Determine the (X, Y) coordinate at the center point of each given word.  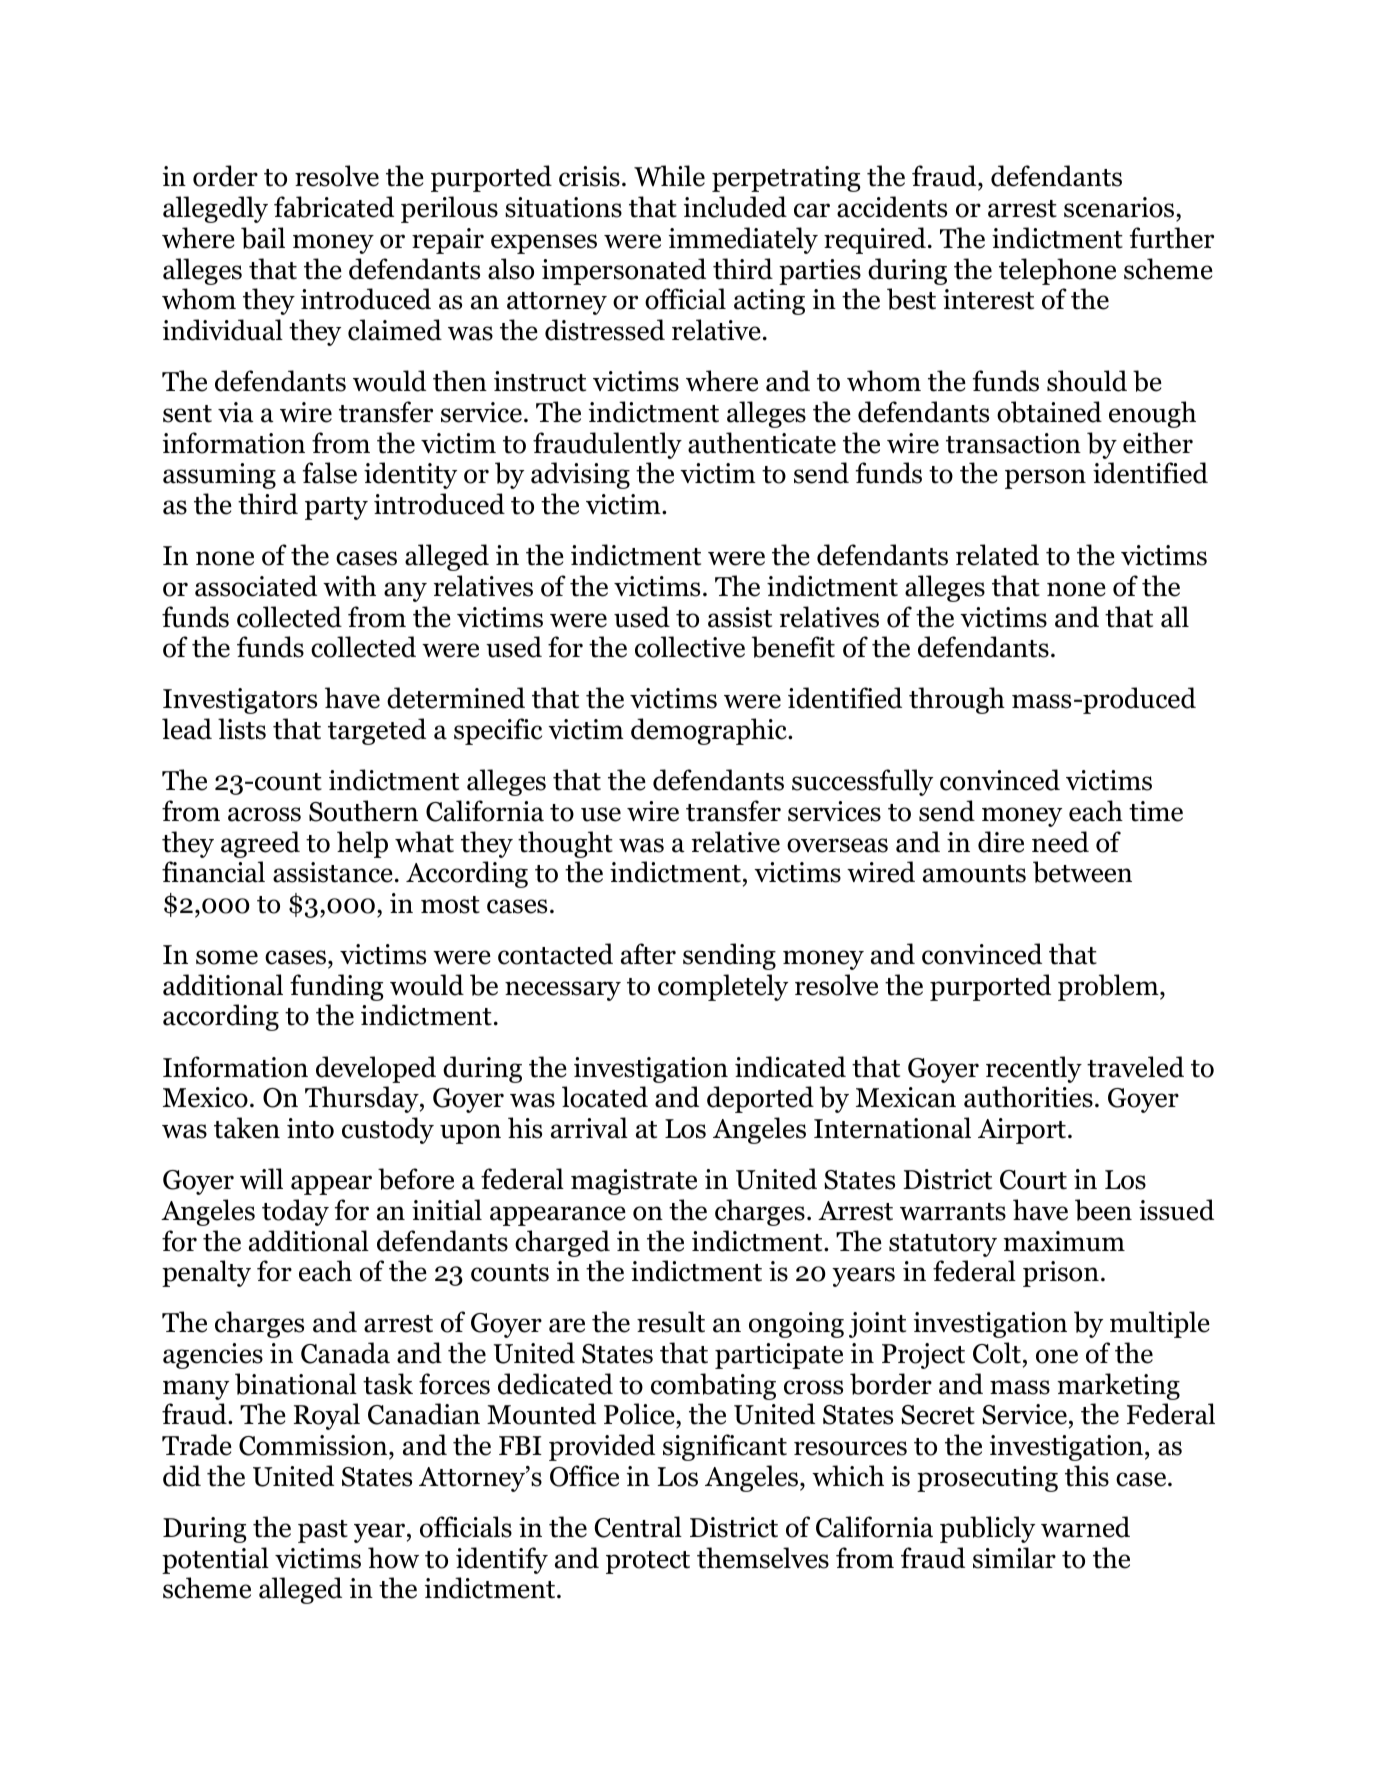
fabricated (334, 207)
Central (638, 1527)
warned (1085, 1527)
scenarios (1120, 209)
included (735, 207)
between (1082, 872)
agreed (260, 844)
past (323, 1531)
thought (565, 844)
